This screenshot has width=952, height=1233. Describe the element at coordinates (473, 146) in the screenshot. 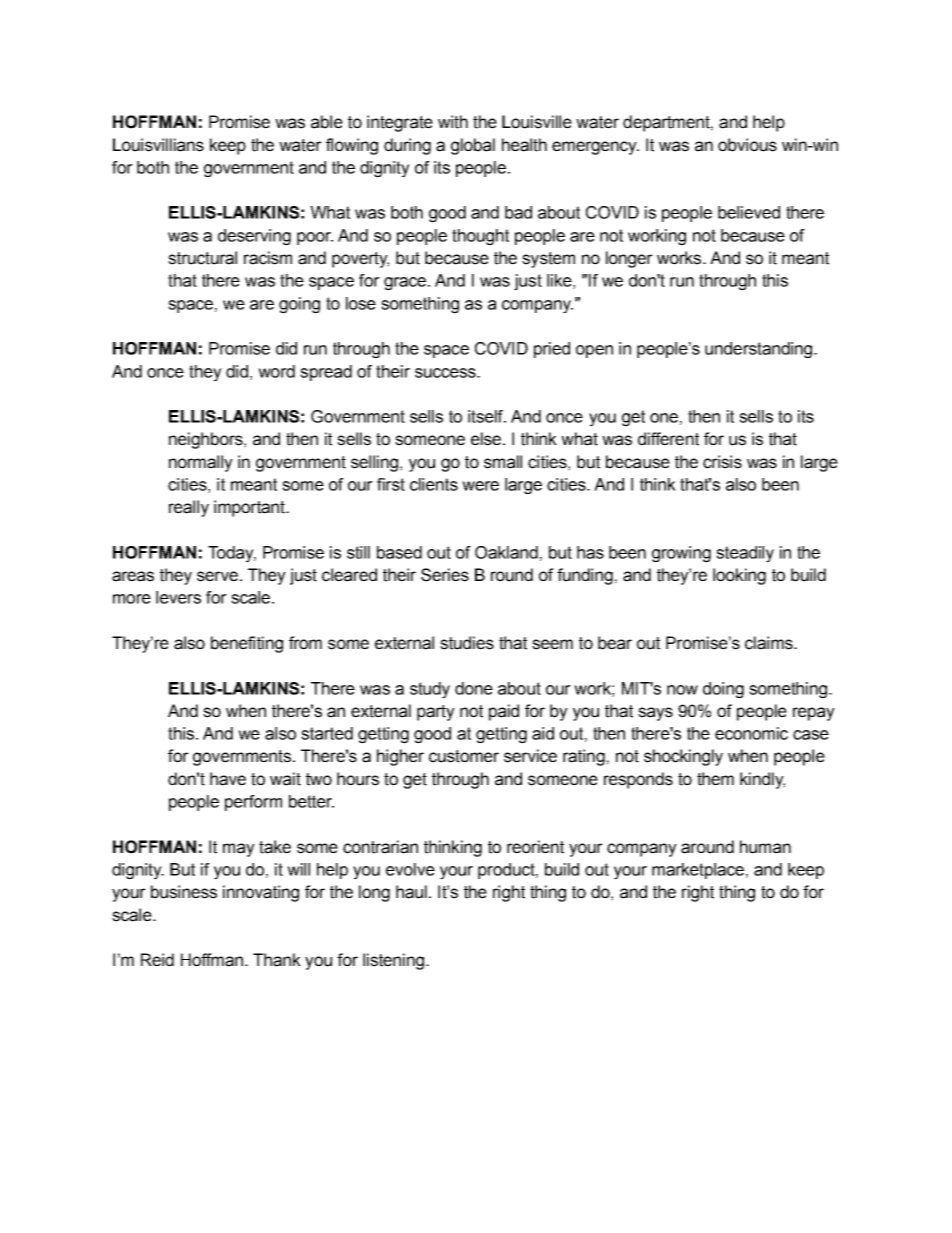

I see `global` at that location.
